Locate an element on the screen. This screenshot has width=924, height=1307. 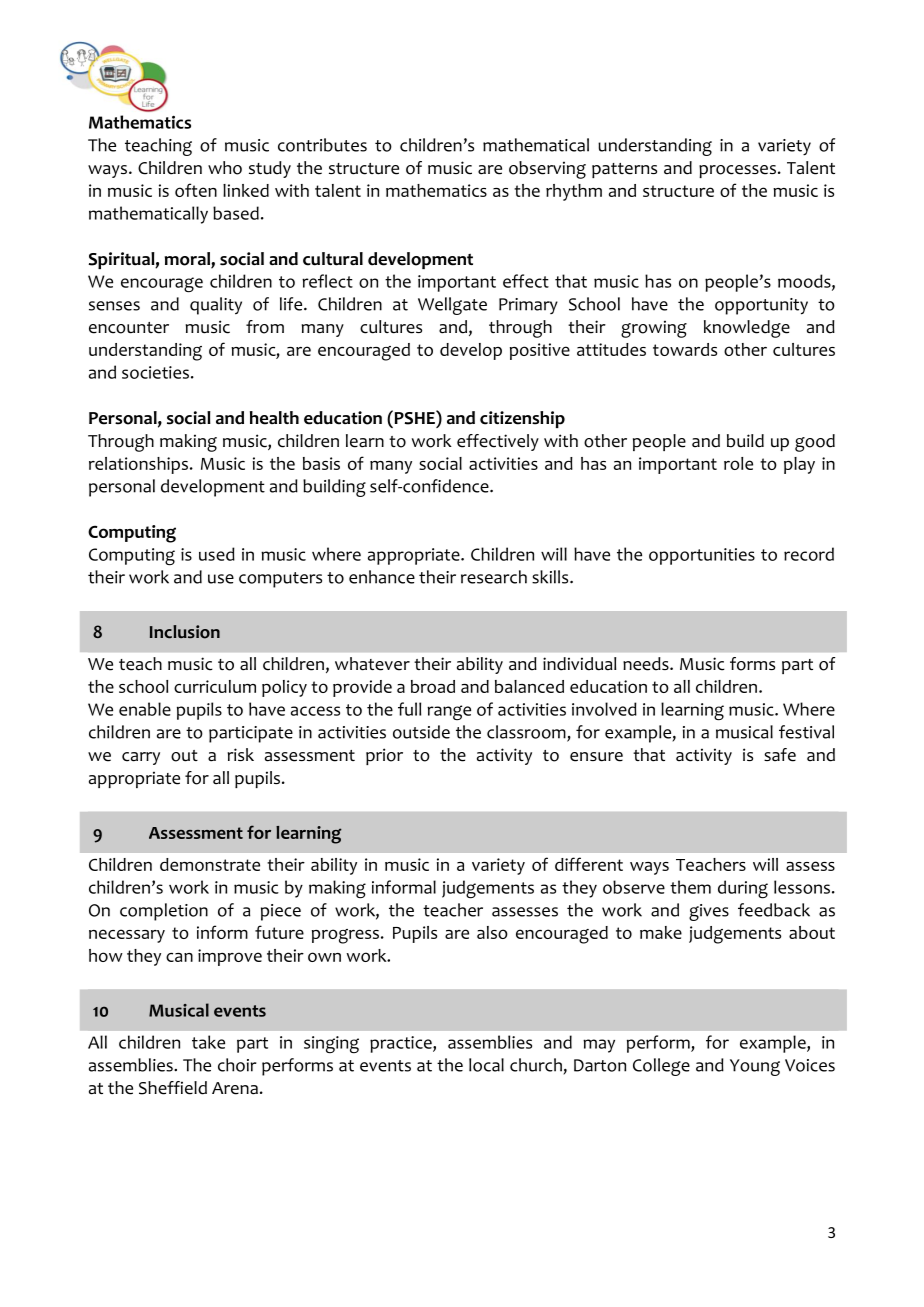
Inclusion is located at coordinates (185, 632).
